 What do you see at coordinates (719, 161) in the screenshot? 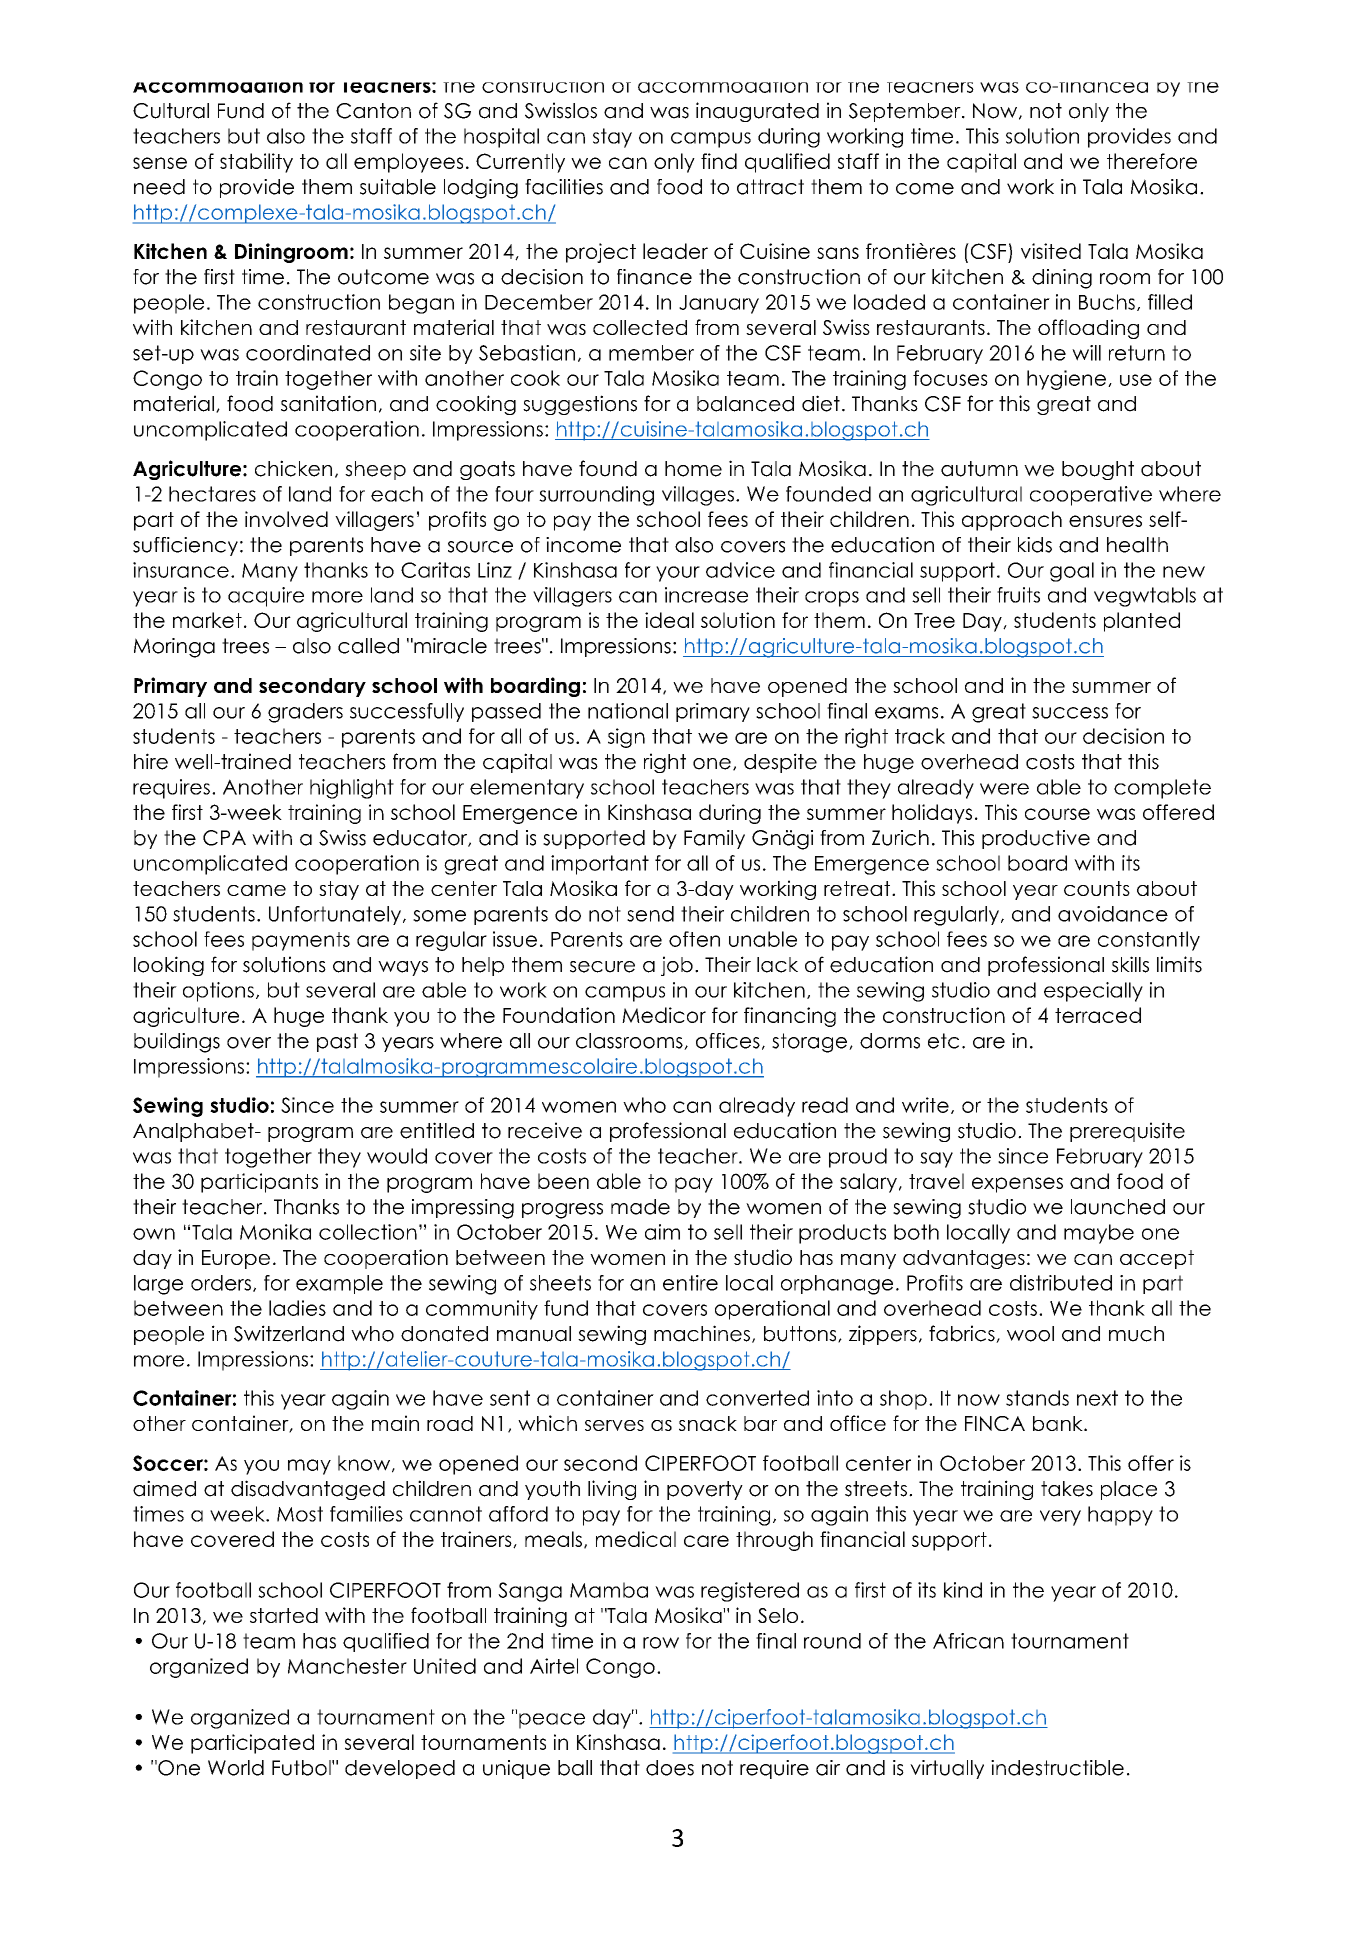
I see `find` at bounding box center [719, 161].
